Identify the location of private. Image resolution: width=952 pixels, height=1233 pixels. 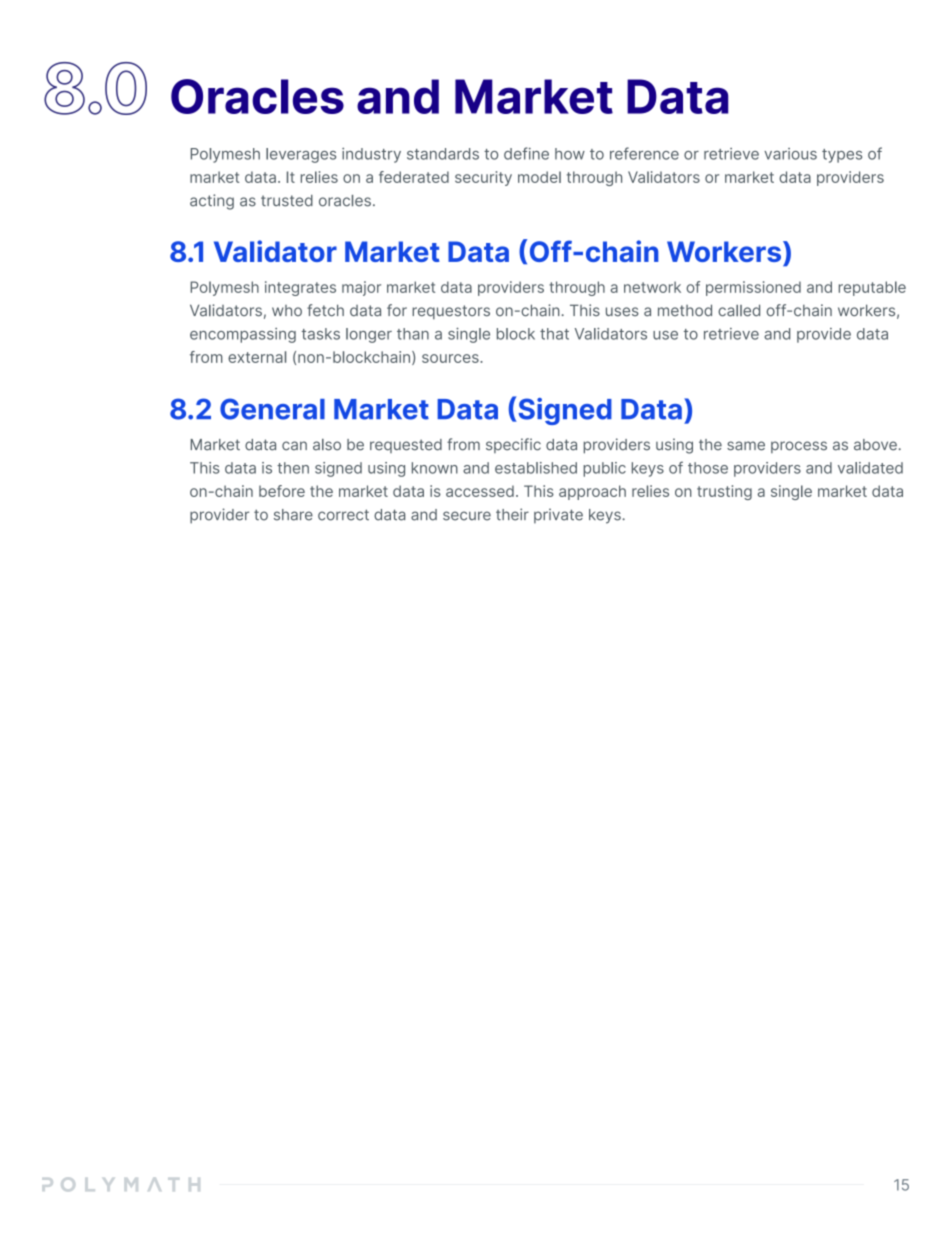
(558, 516).
